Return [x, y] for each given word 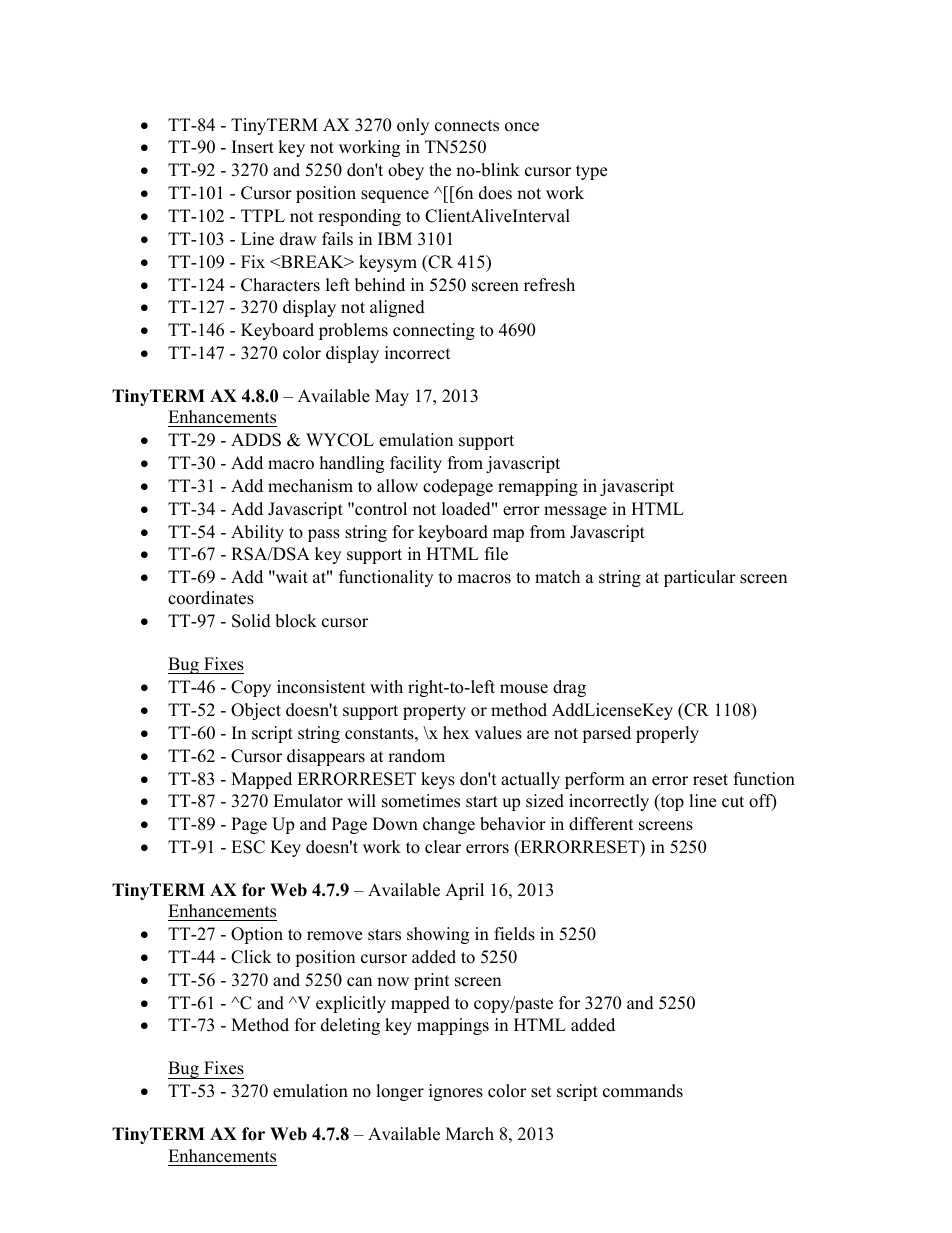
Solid [251, 621]
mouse [524, 689]
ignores [456, 1092]
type [591, 172]
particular [700, 578]
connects [467, 126]
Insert [253, 147]
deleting [350, 1026]
